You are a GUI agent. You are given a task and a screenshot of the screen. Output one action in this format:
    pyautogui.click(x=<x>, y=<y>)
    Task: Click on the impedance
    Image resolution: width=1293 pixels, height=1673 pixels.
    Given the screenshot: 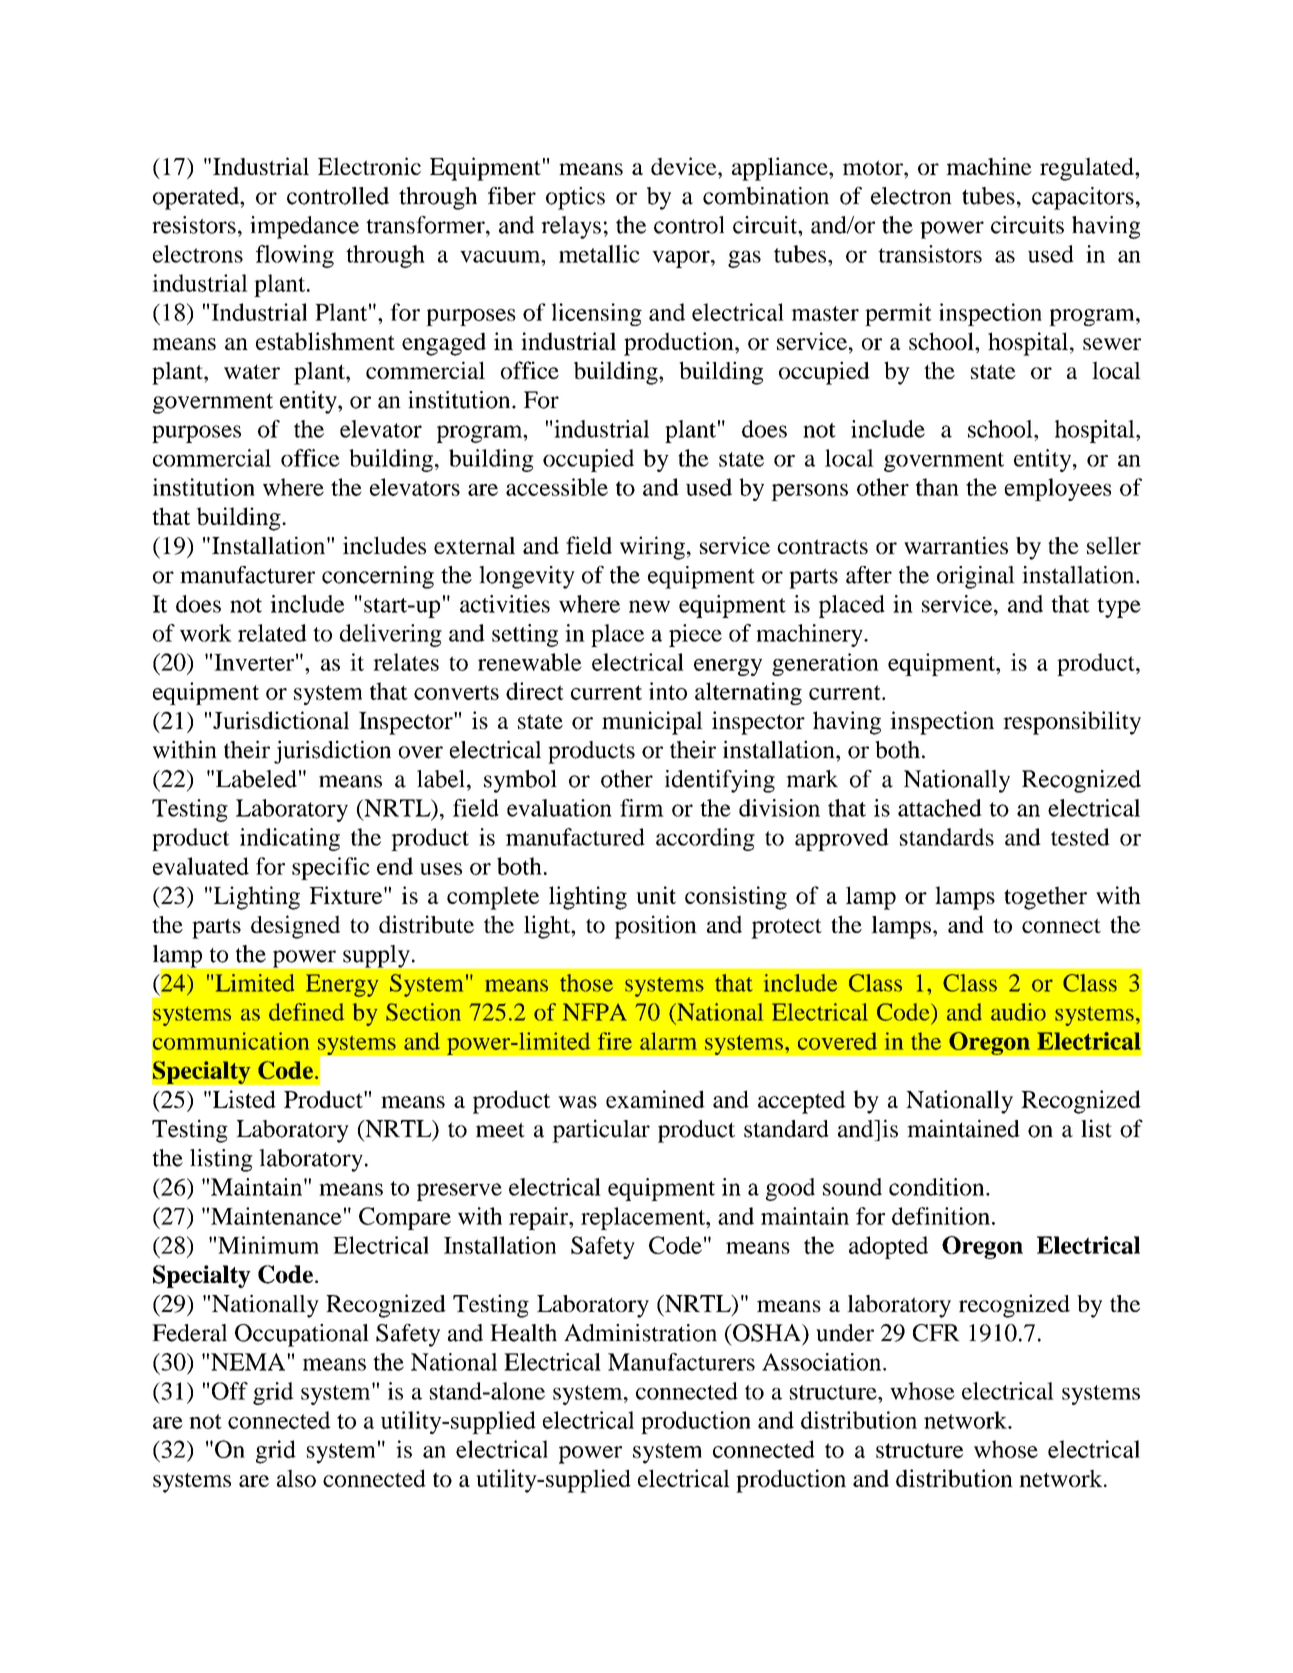 What is the action you would take?
    pyautogui.click(x=304, y=227)
